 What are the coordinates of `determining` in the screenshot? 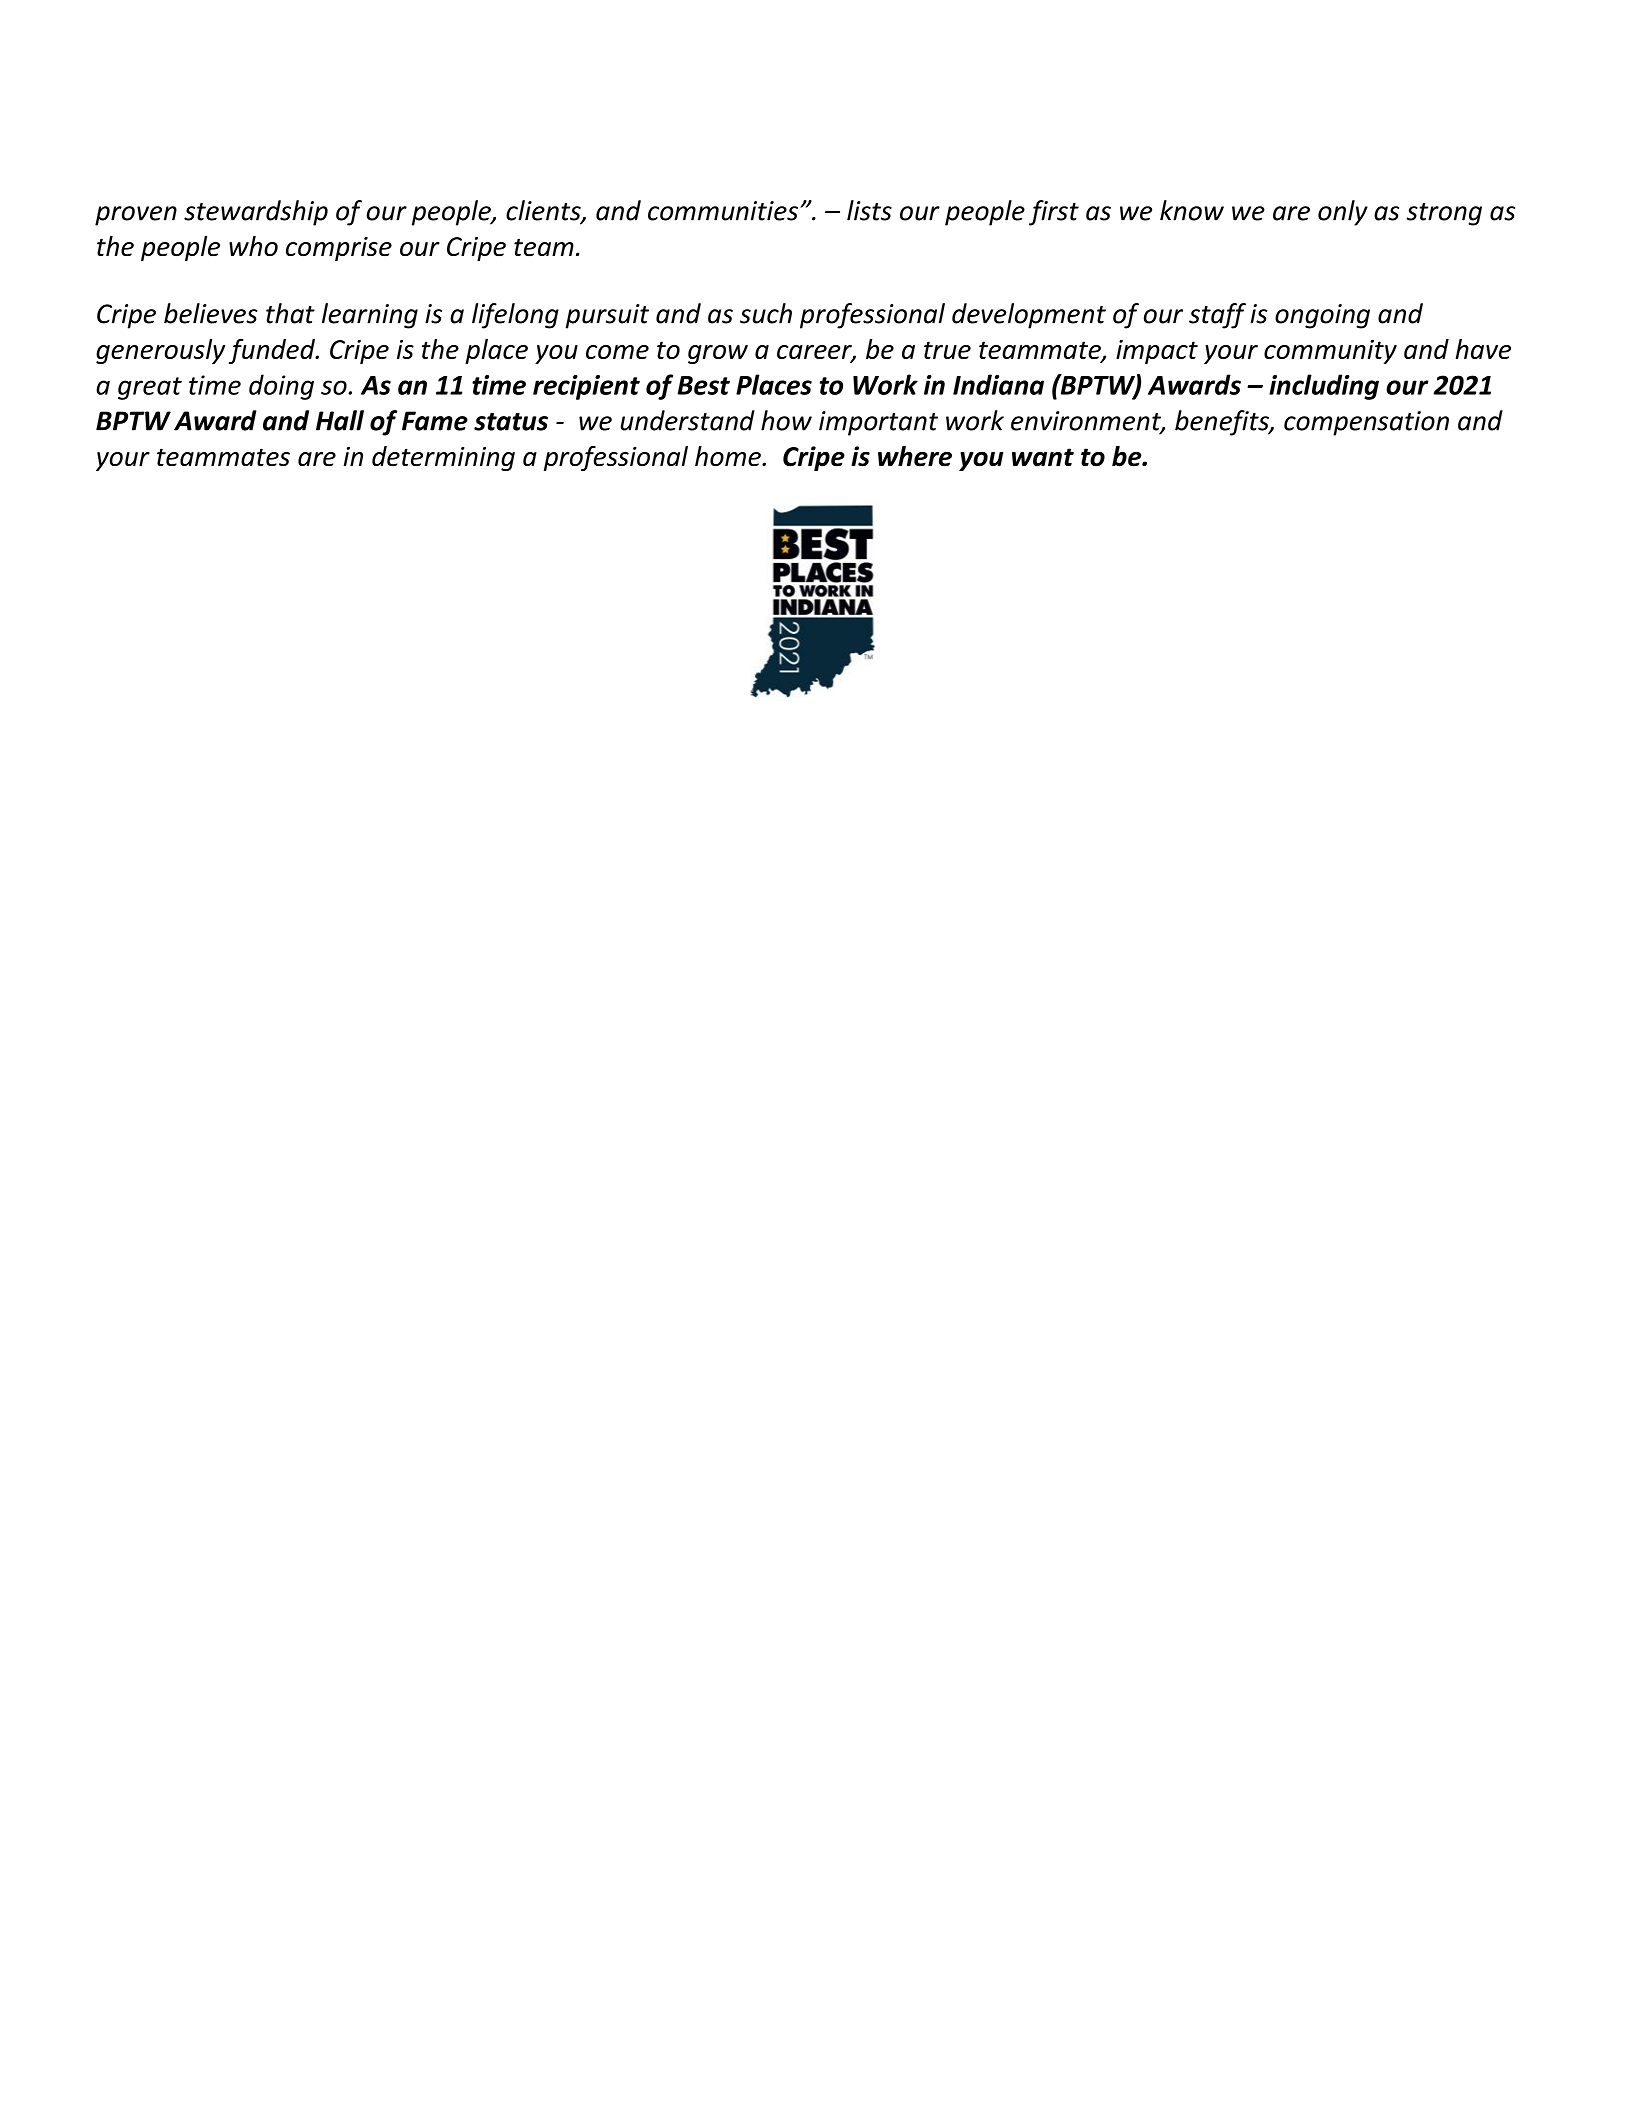 It's located at (443, 458).
